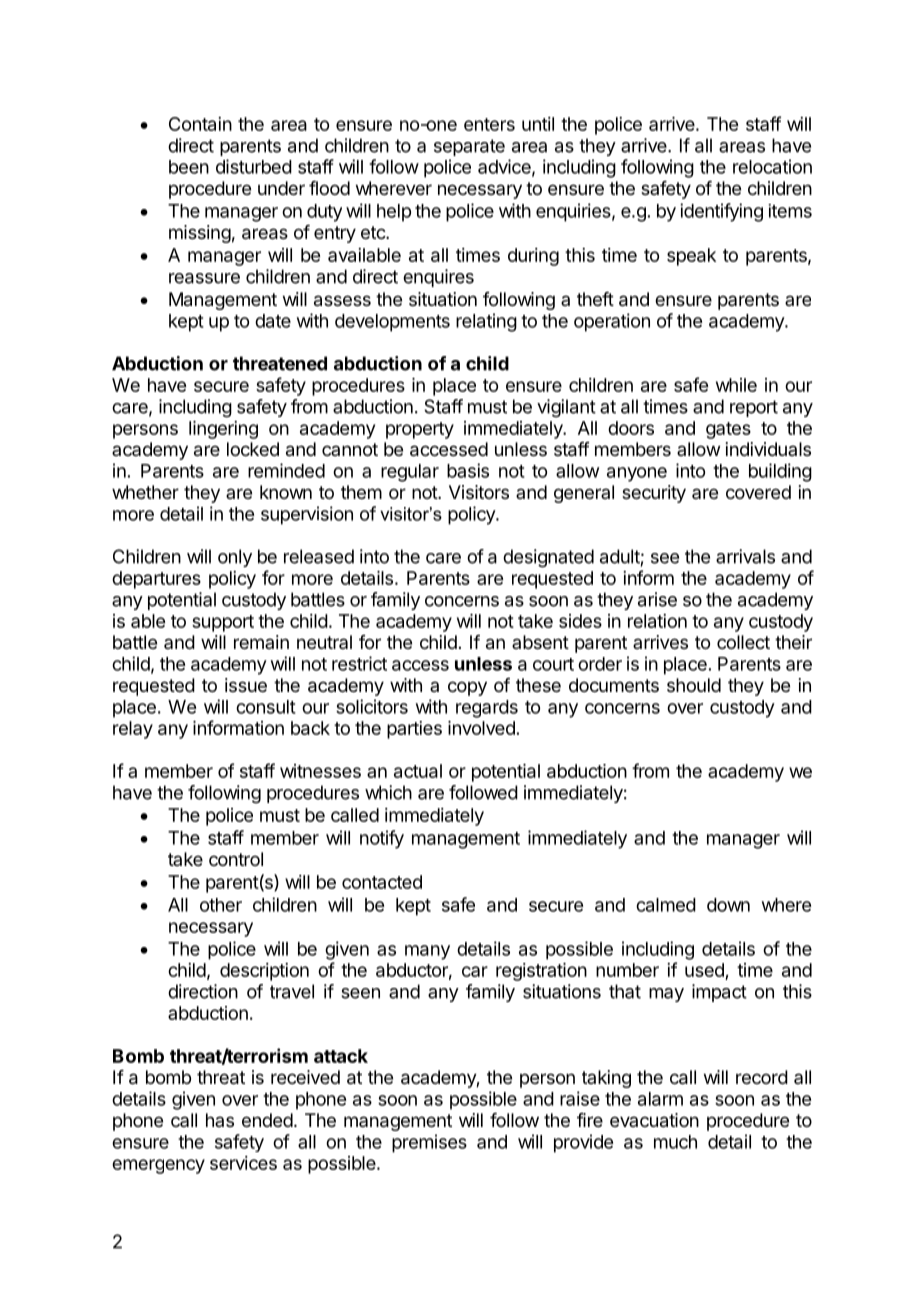  What do you see at coordinates (189, 167) in the document?
I see `been` at bounding box center [189, 167].
